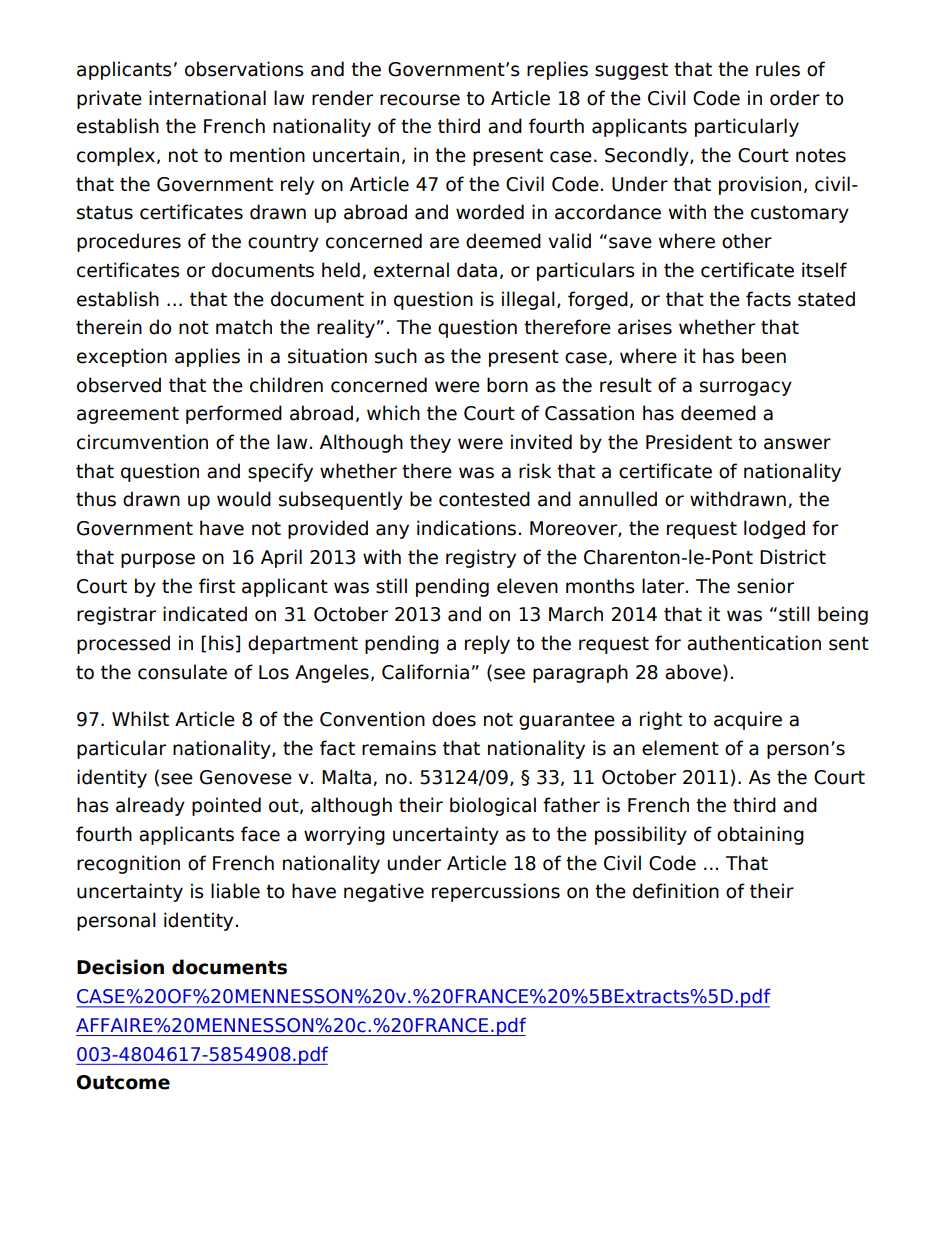  What do you see at coordinates (454, 719) in the image?
I see `does` at bounding box center [454, 719].
